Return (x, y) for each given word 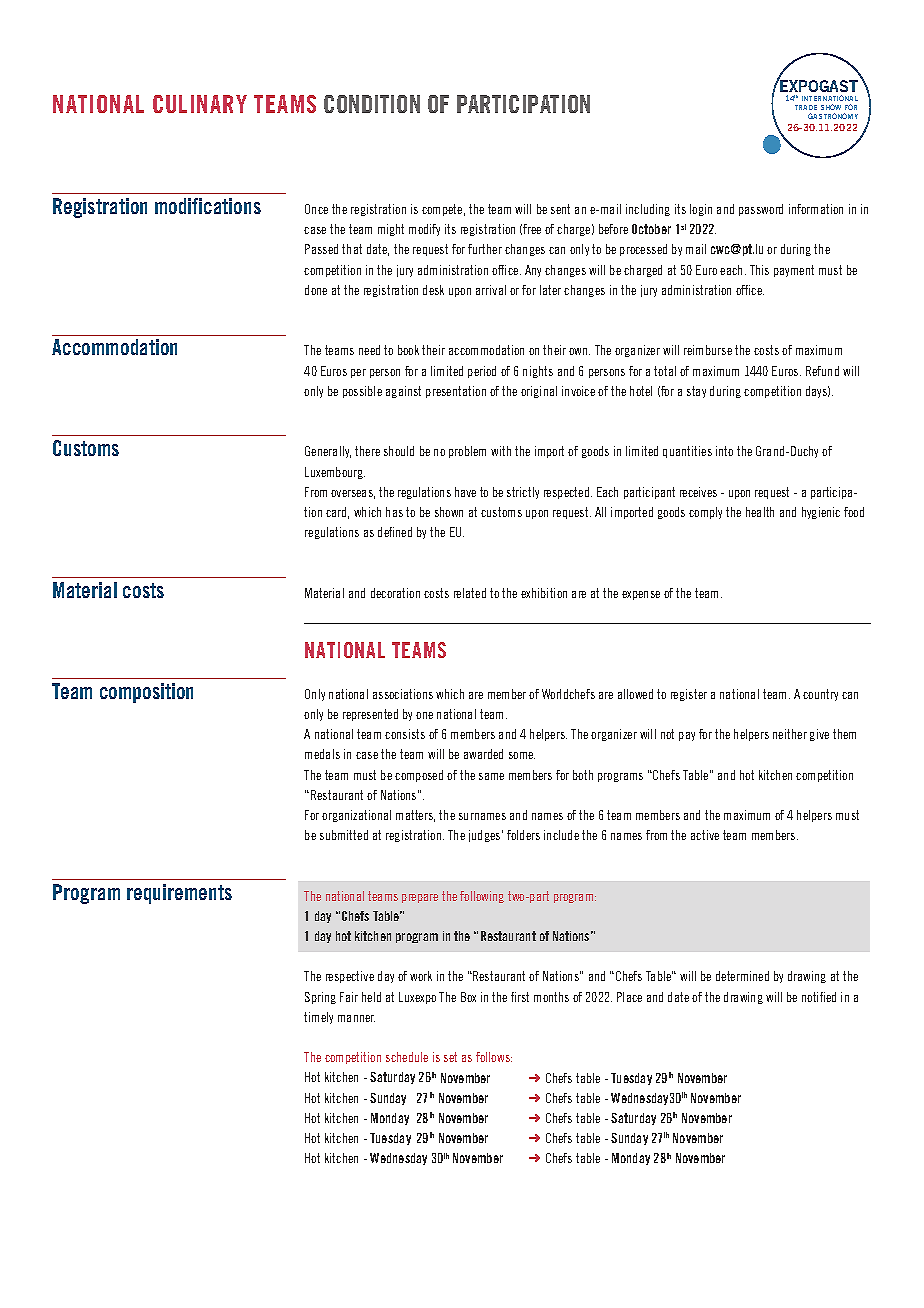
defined (395, 532)
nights (538, 372)
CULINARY (200, 104)
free (532, 229)
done (316, 290)
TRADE (806, 107)
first (520, 997)
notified (819, 997)
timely (318, 1018)
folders (523, 835)
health (760, 512)
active (705, 835)
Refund (822, 371)
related (470, 593)
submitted (344, 835)
